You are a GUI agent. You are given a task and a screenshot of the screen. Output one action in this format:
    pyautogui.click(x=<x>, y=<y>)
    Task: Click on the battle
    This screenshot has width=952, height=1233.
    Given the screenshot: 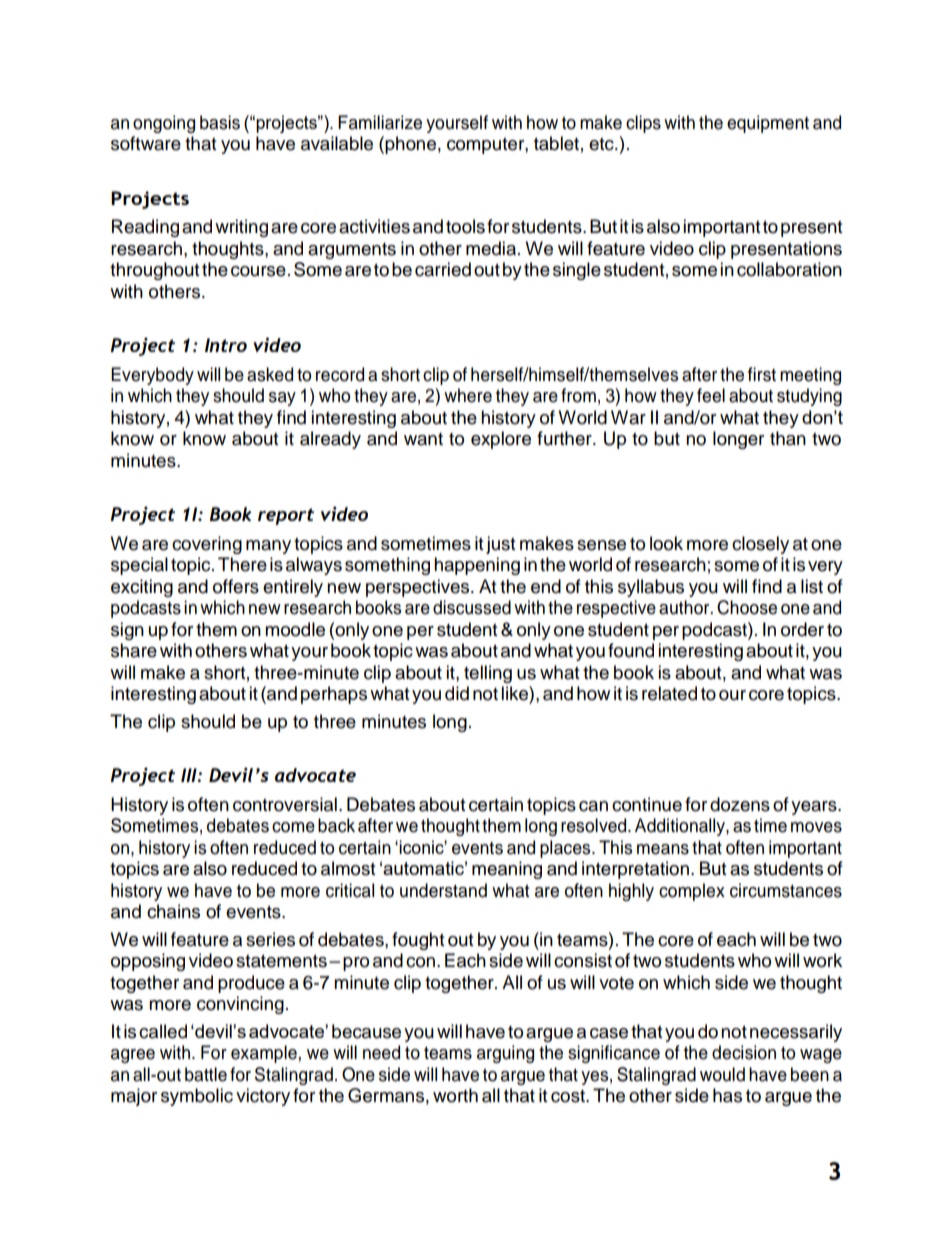 What is the action you would take?
    pyautogui.click(x=206, y=1074)
